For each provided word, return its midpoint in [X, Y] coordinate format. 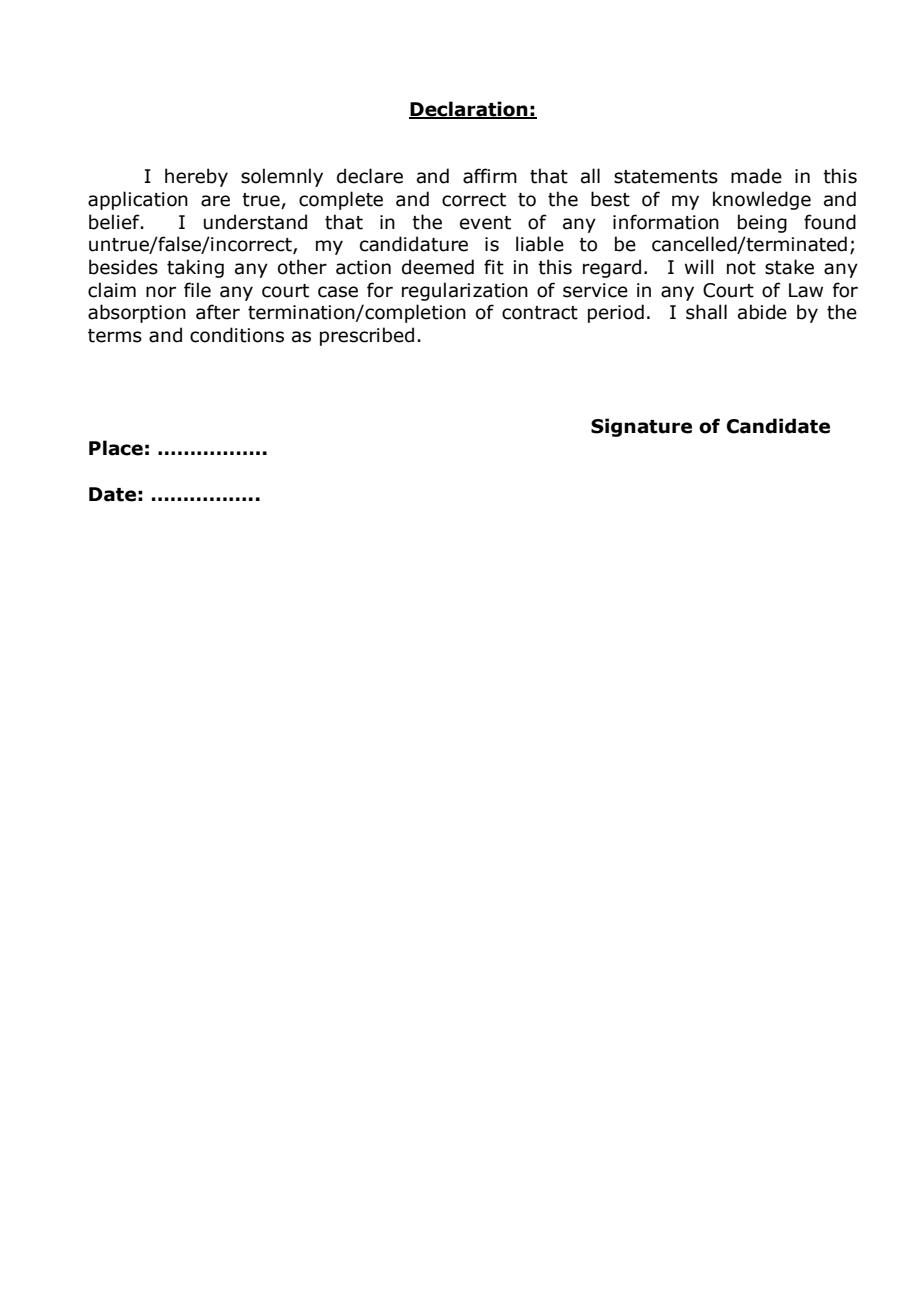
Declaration [469, 109]
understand [255, 222]
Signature [641, 427]
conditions [237, 335]
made [756, 176]
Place [116, 448]
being [762, 223]
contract [540, 313]
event [485, 223]
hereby [196, 177]
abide [762, 312]
